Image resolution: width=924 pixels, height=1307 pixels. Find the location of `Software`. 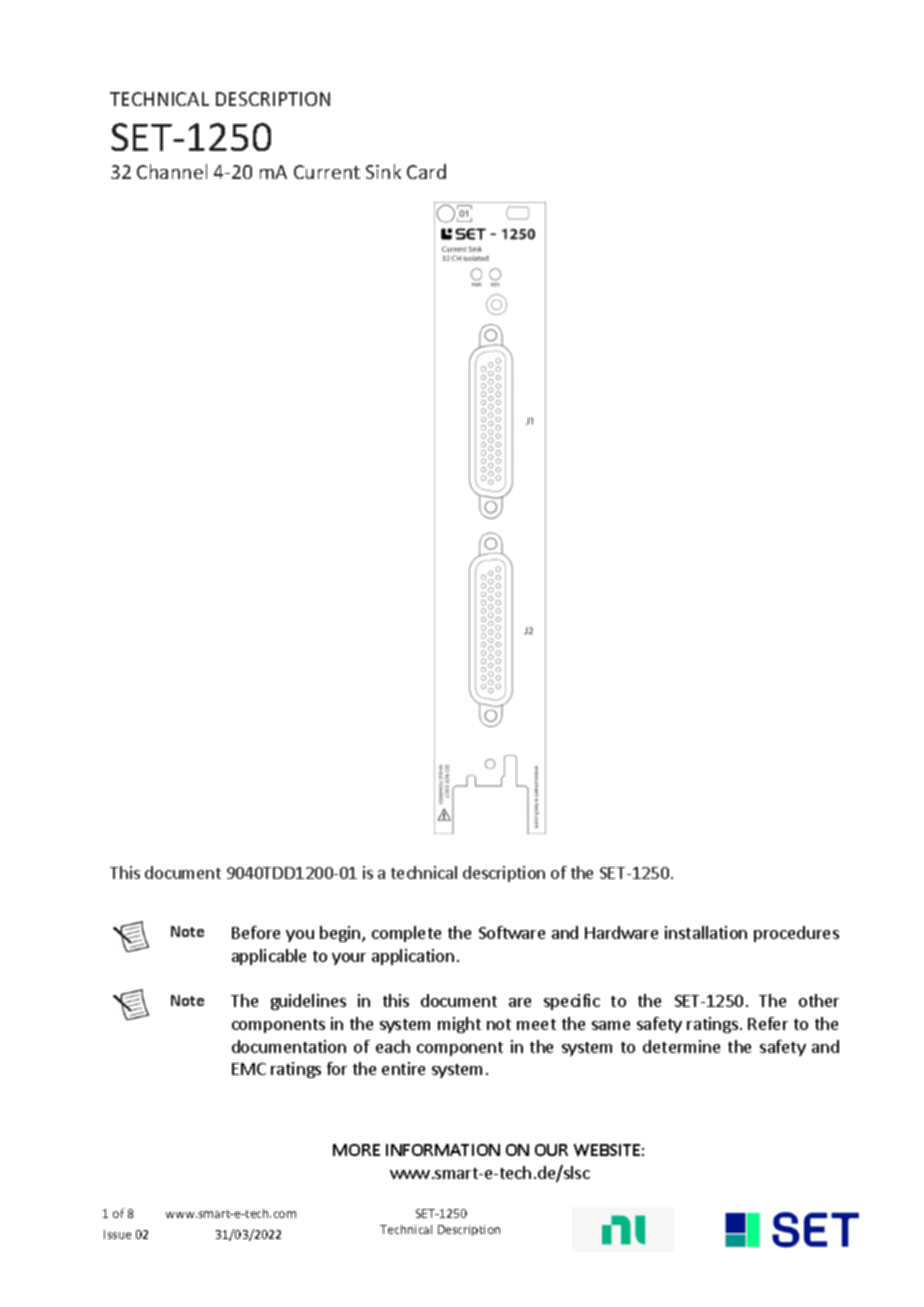

Software is located at coordinates (512, 932).
